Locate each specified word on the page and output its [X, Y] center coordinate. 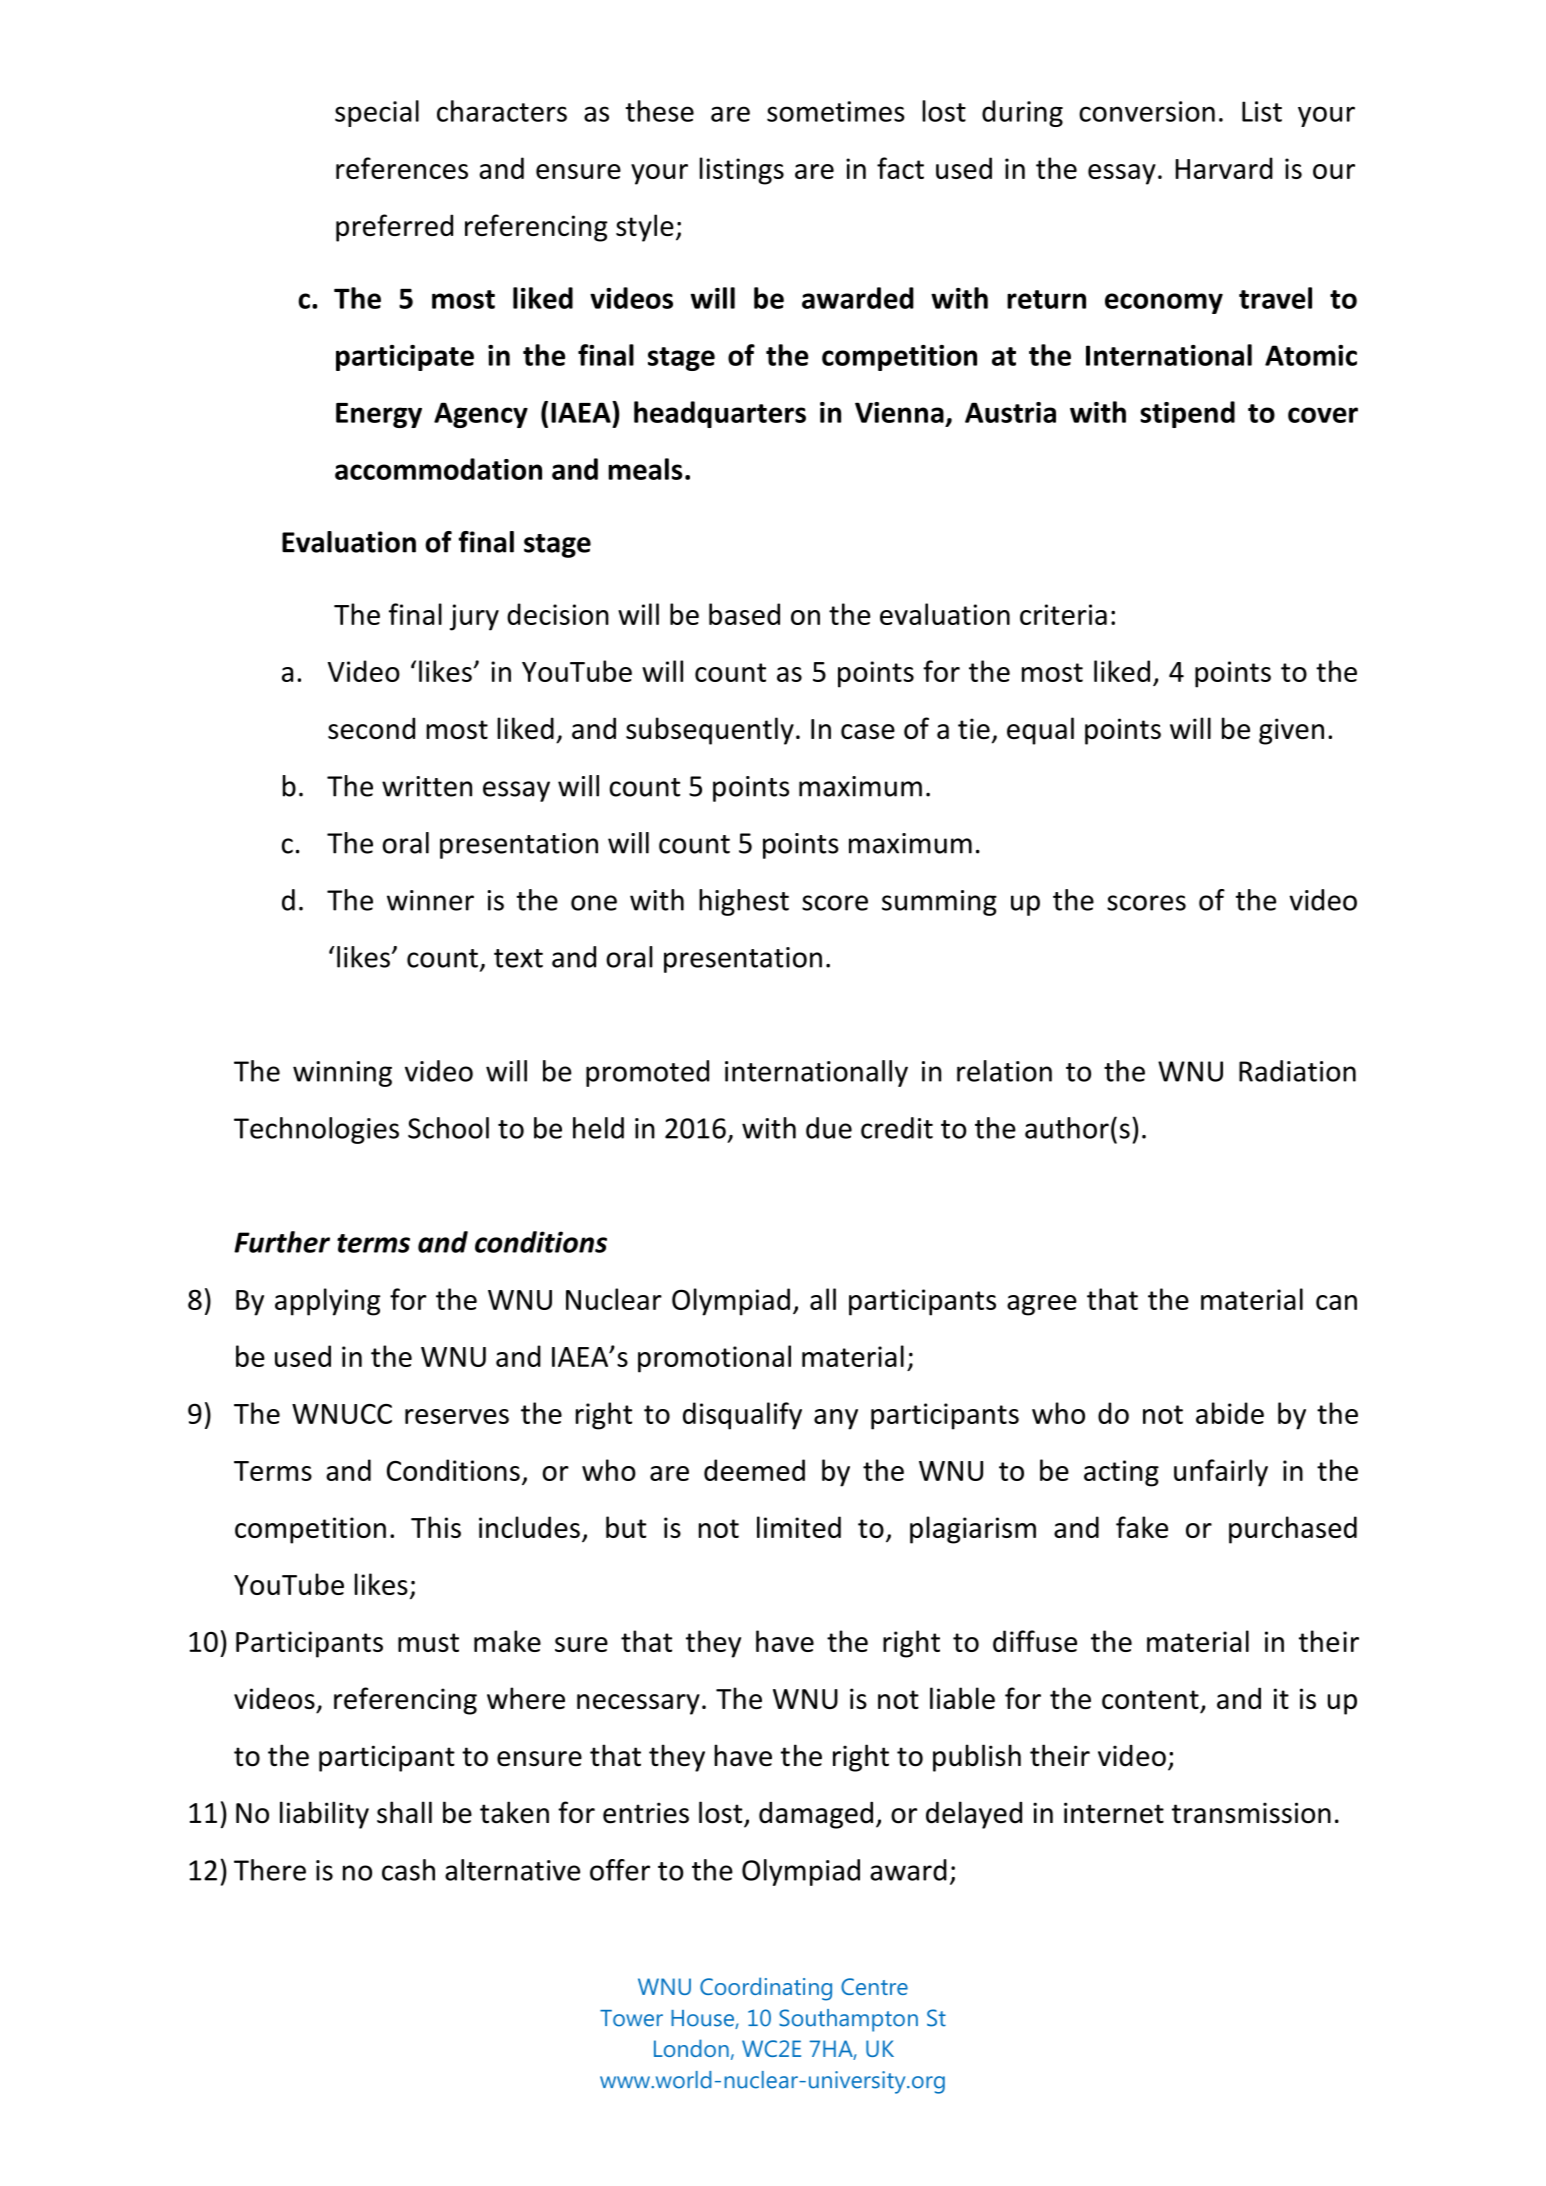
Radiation [1297, 1071]
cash [408, 1870]
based [744, 614]
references [402, 168]
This [436, 1527]
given [1291, 731]
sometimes [836, 111]
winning [342, 1074]
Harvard [1224, 168]
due [829, 1128]
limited [799, 1527]
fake [1142, 1527]
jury [474, 617]
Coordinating [766, 1989]
